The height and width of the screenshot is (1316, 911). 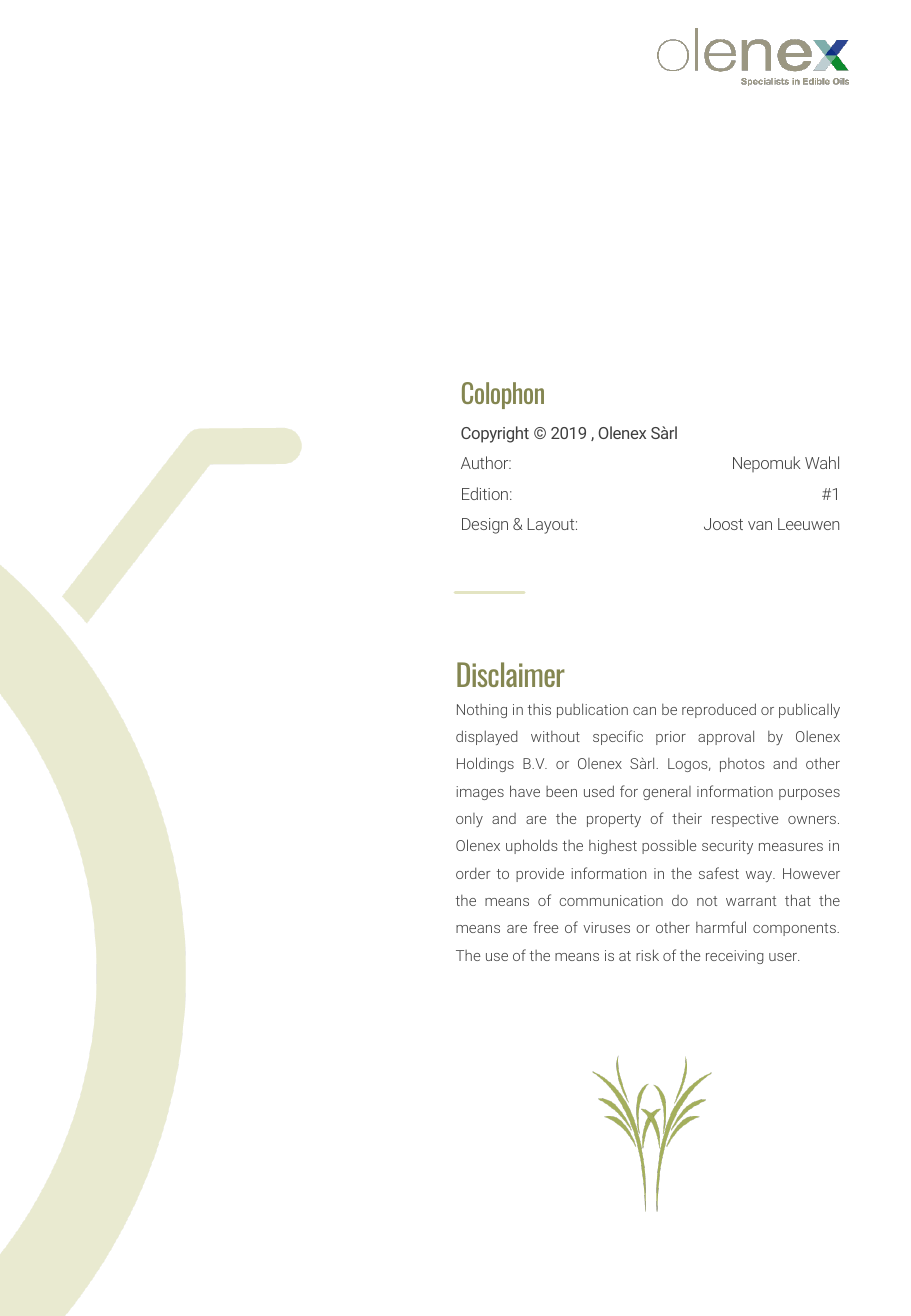 What do you see at coordinates (647, 955) in the screenshot?
I see `risk` at bounding box center [647, 955].
